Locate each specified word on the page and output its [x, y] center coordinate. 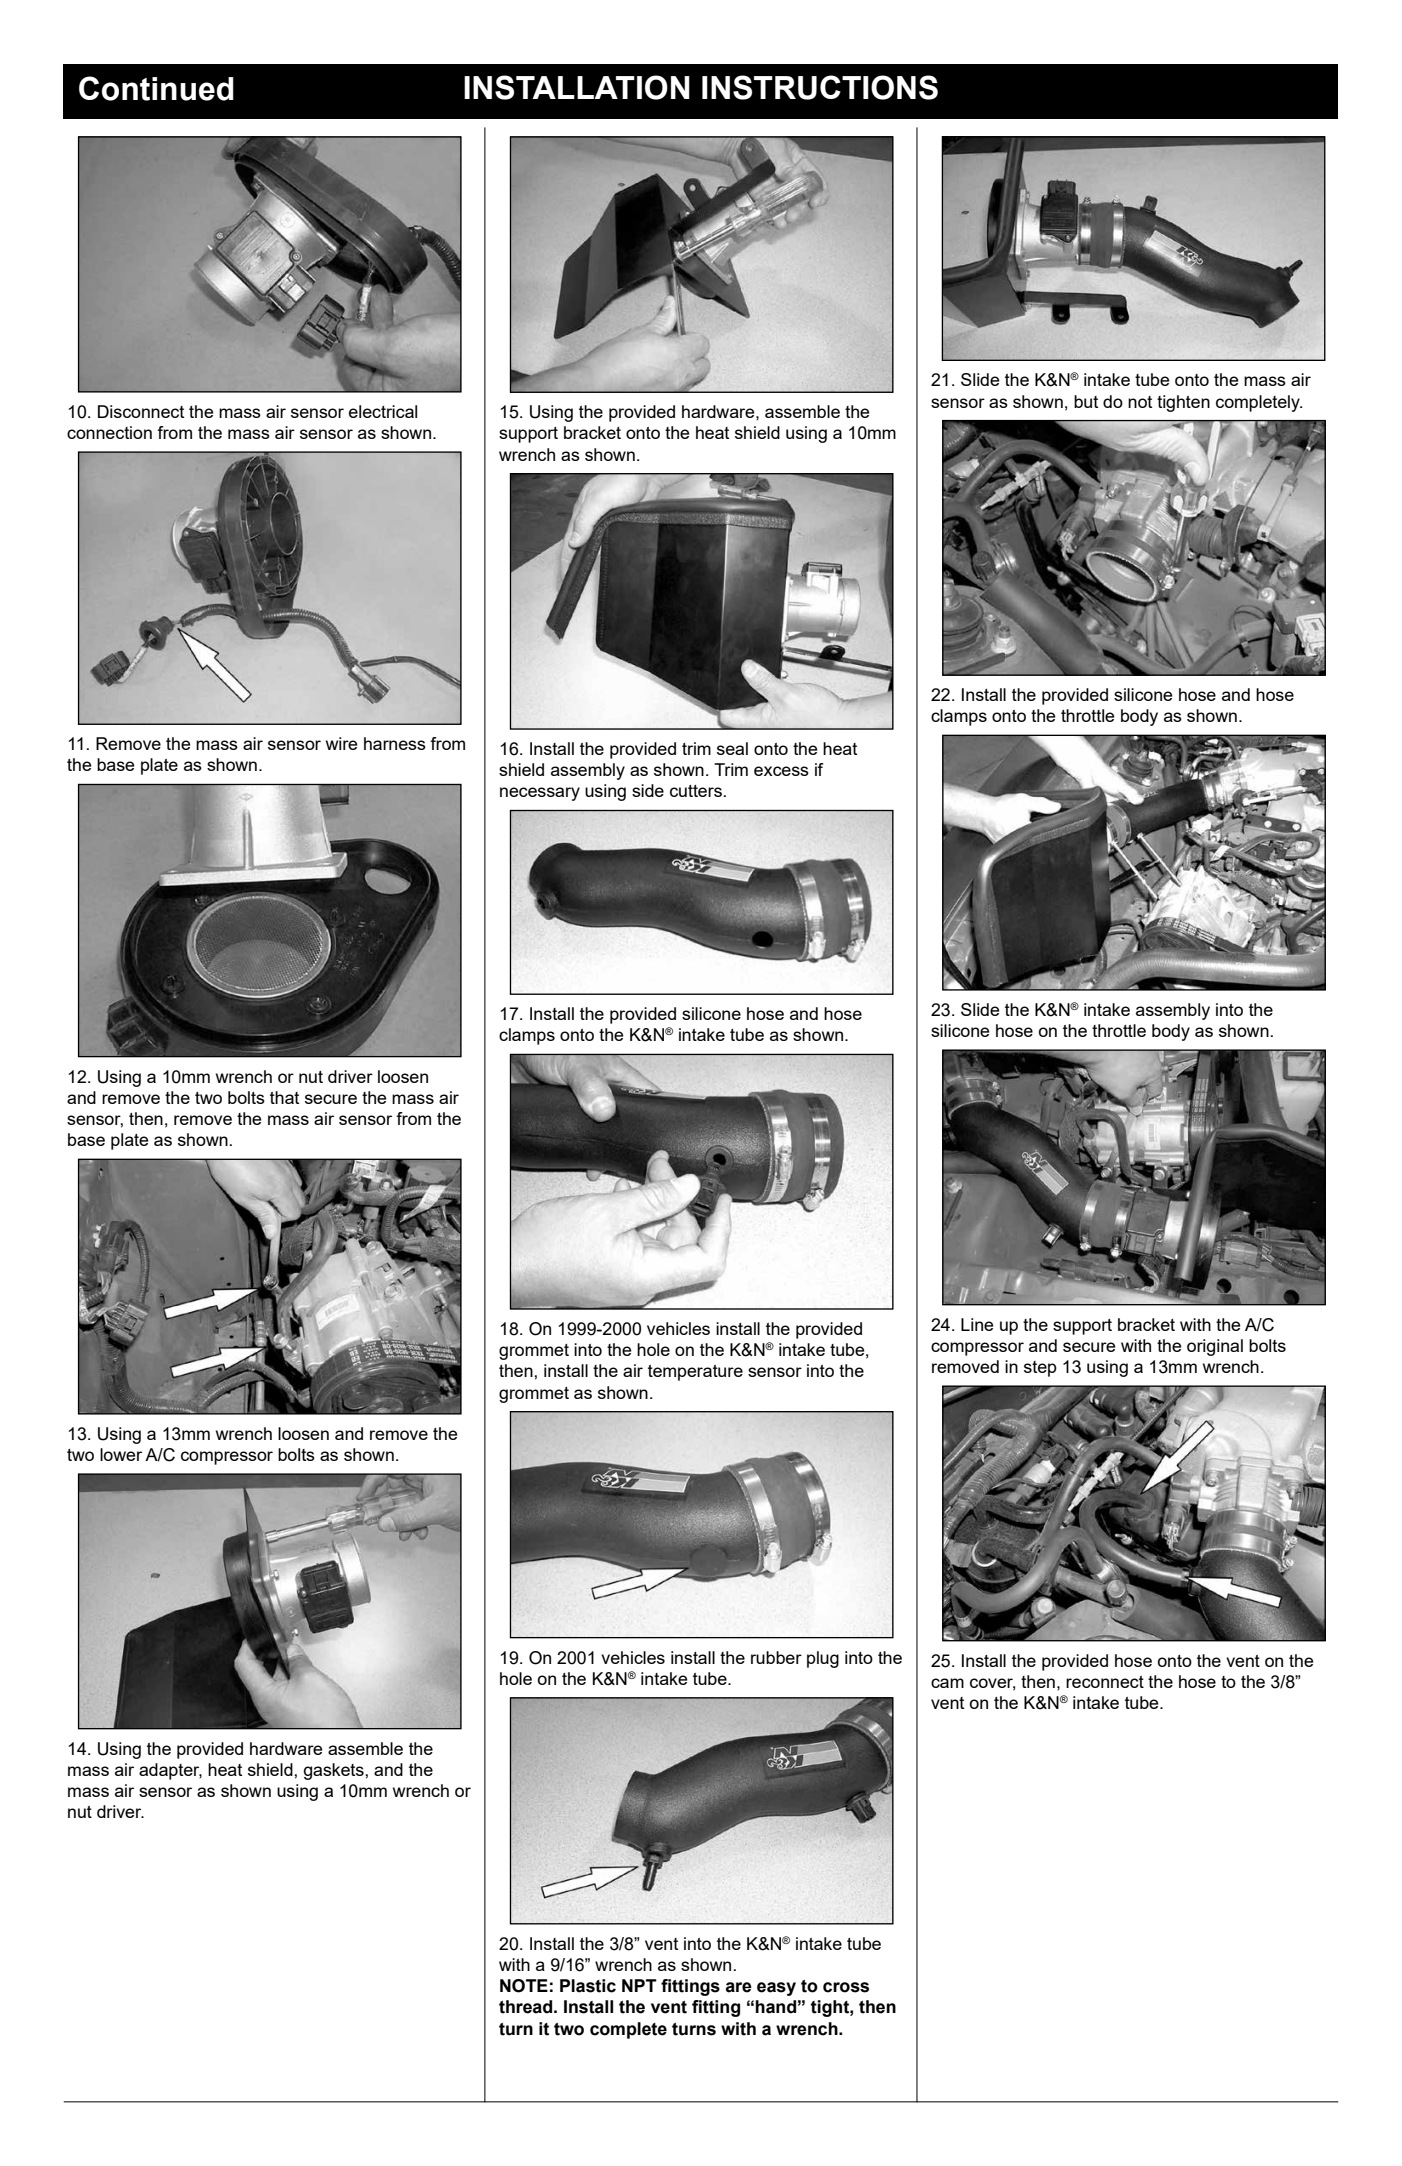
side [648, 790]
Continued [156, 88]
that [284, 1097]
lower [121, 1454]
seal [732, 748]
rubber [776, 1657]
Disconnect [141, 411]
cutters [696, 791]
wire [341, 743]
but [1086, 401]
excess [781, 771]
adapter [170, 1771]
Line [977, 1324]
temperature [695, 1373]
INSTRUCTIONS [820, 87]
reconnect [1105, 1682]
